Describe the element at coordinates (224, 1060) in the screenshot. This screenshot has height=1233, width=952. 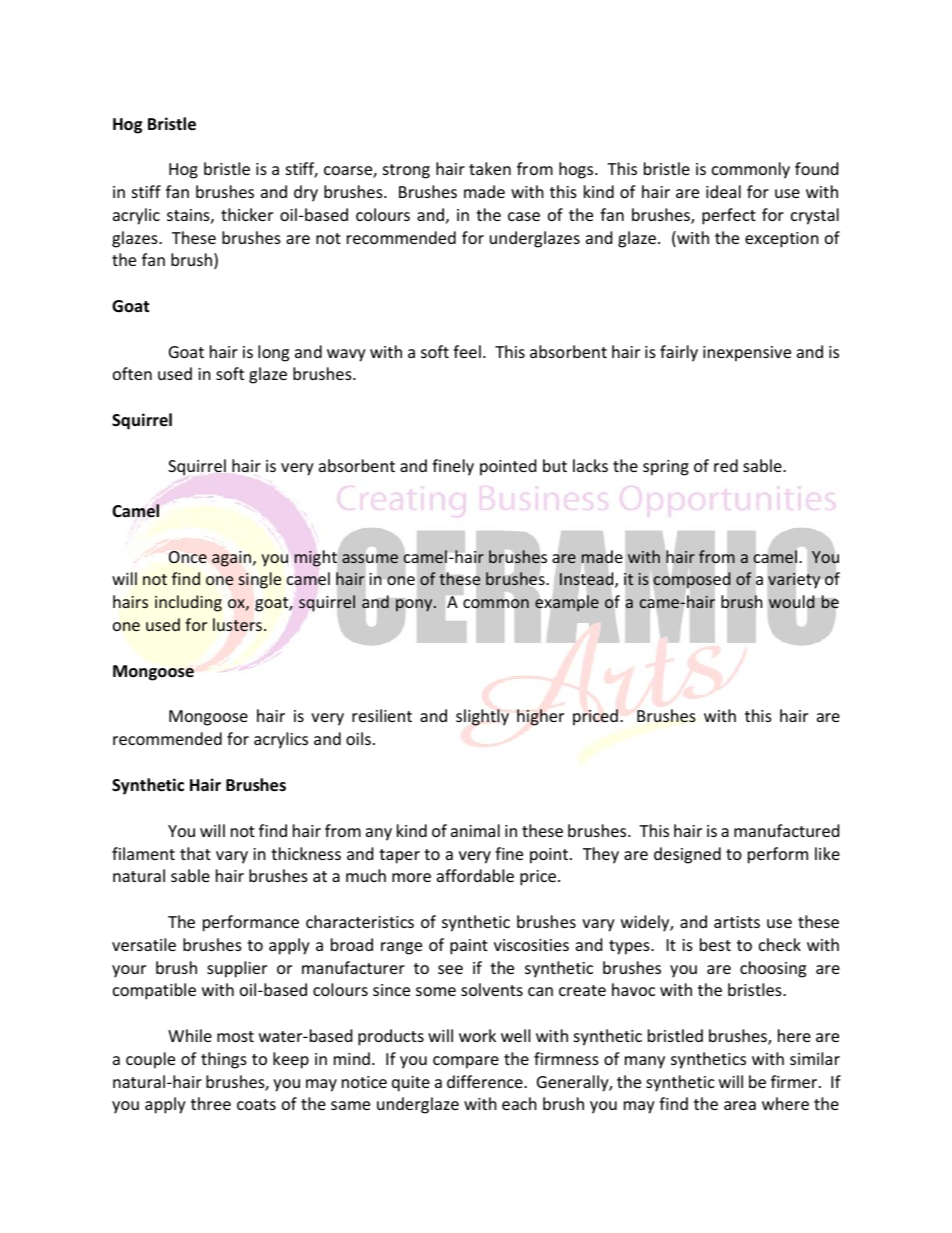
I see `things` at that location.
